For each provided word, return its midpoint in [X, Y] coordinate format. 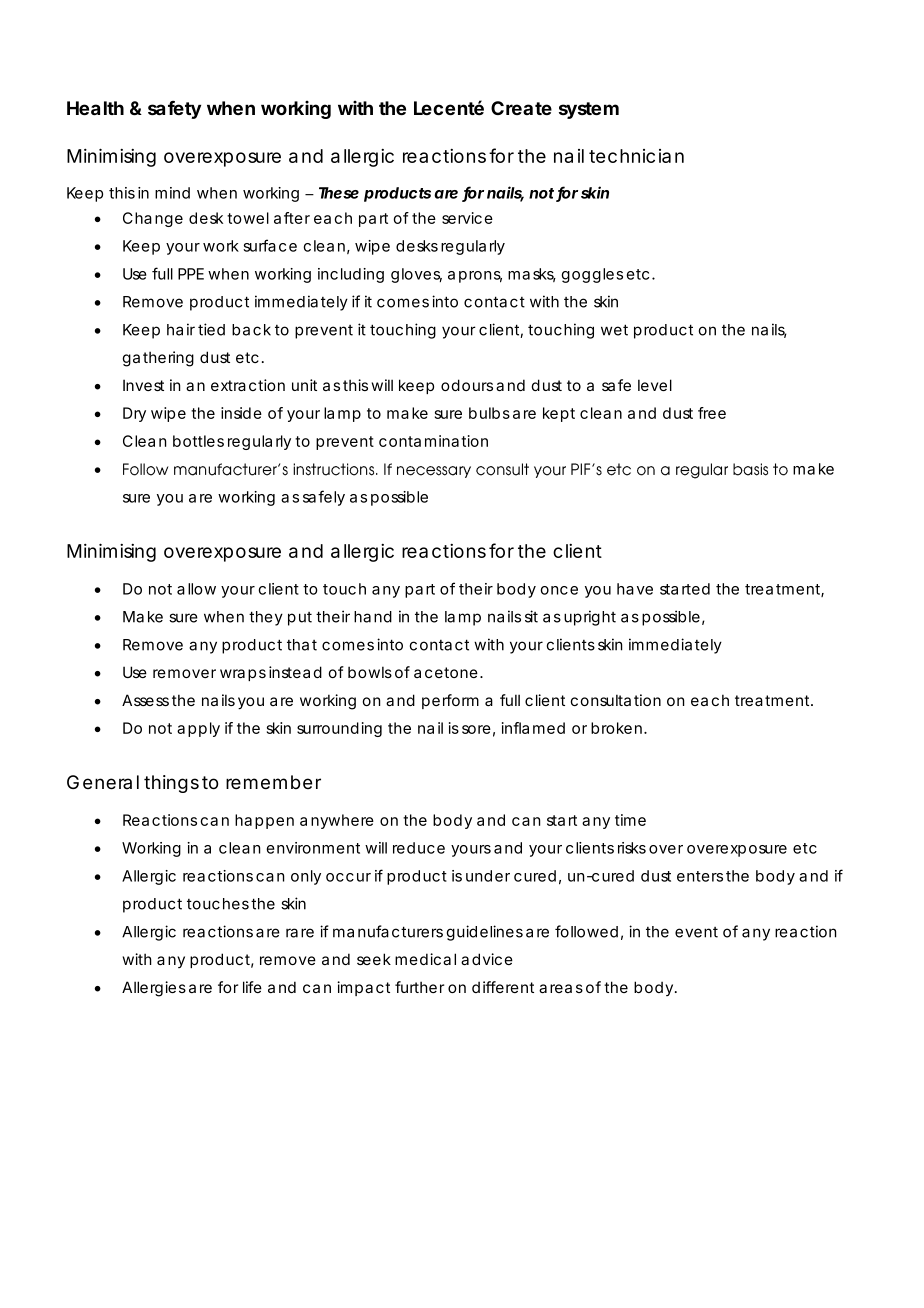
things [171, 784]
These [339, 193]
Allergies [154, 989]
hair [181, 329]
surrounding [339, 729]
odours [467, 385]
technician [636, 156]
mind [172, 193]
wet [614, 330]
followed [586, 931]
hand [373, 617]
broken [616, 728]
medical [425, 959]
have [635, 589]
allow [196, 589]
